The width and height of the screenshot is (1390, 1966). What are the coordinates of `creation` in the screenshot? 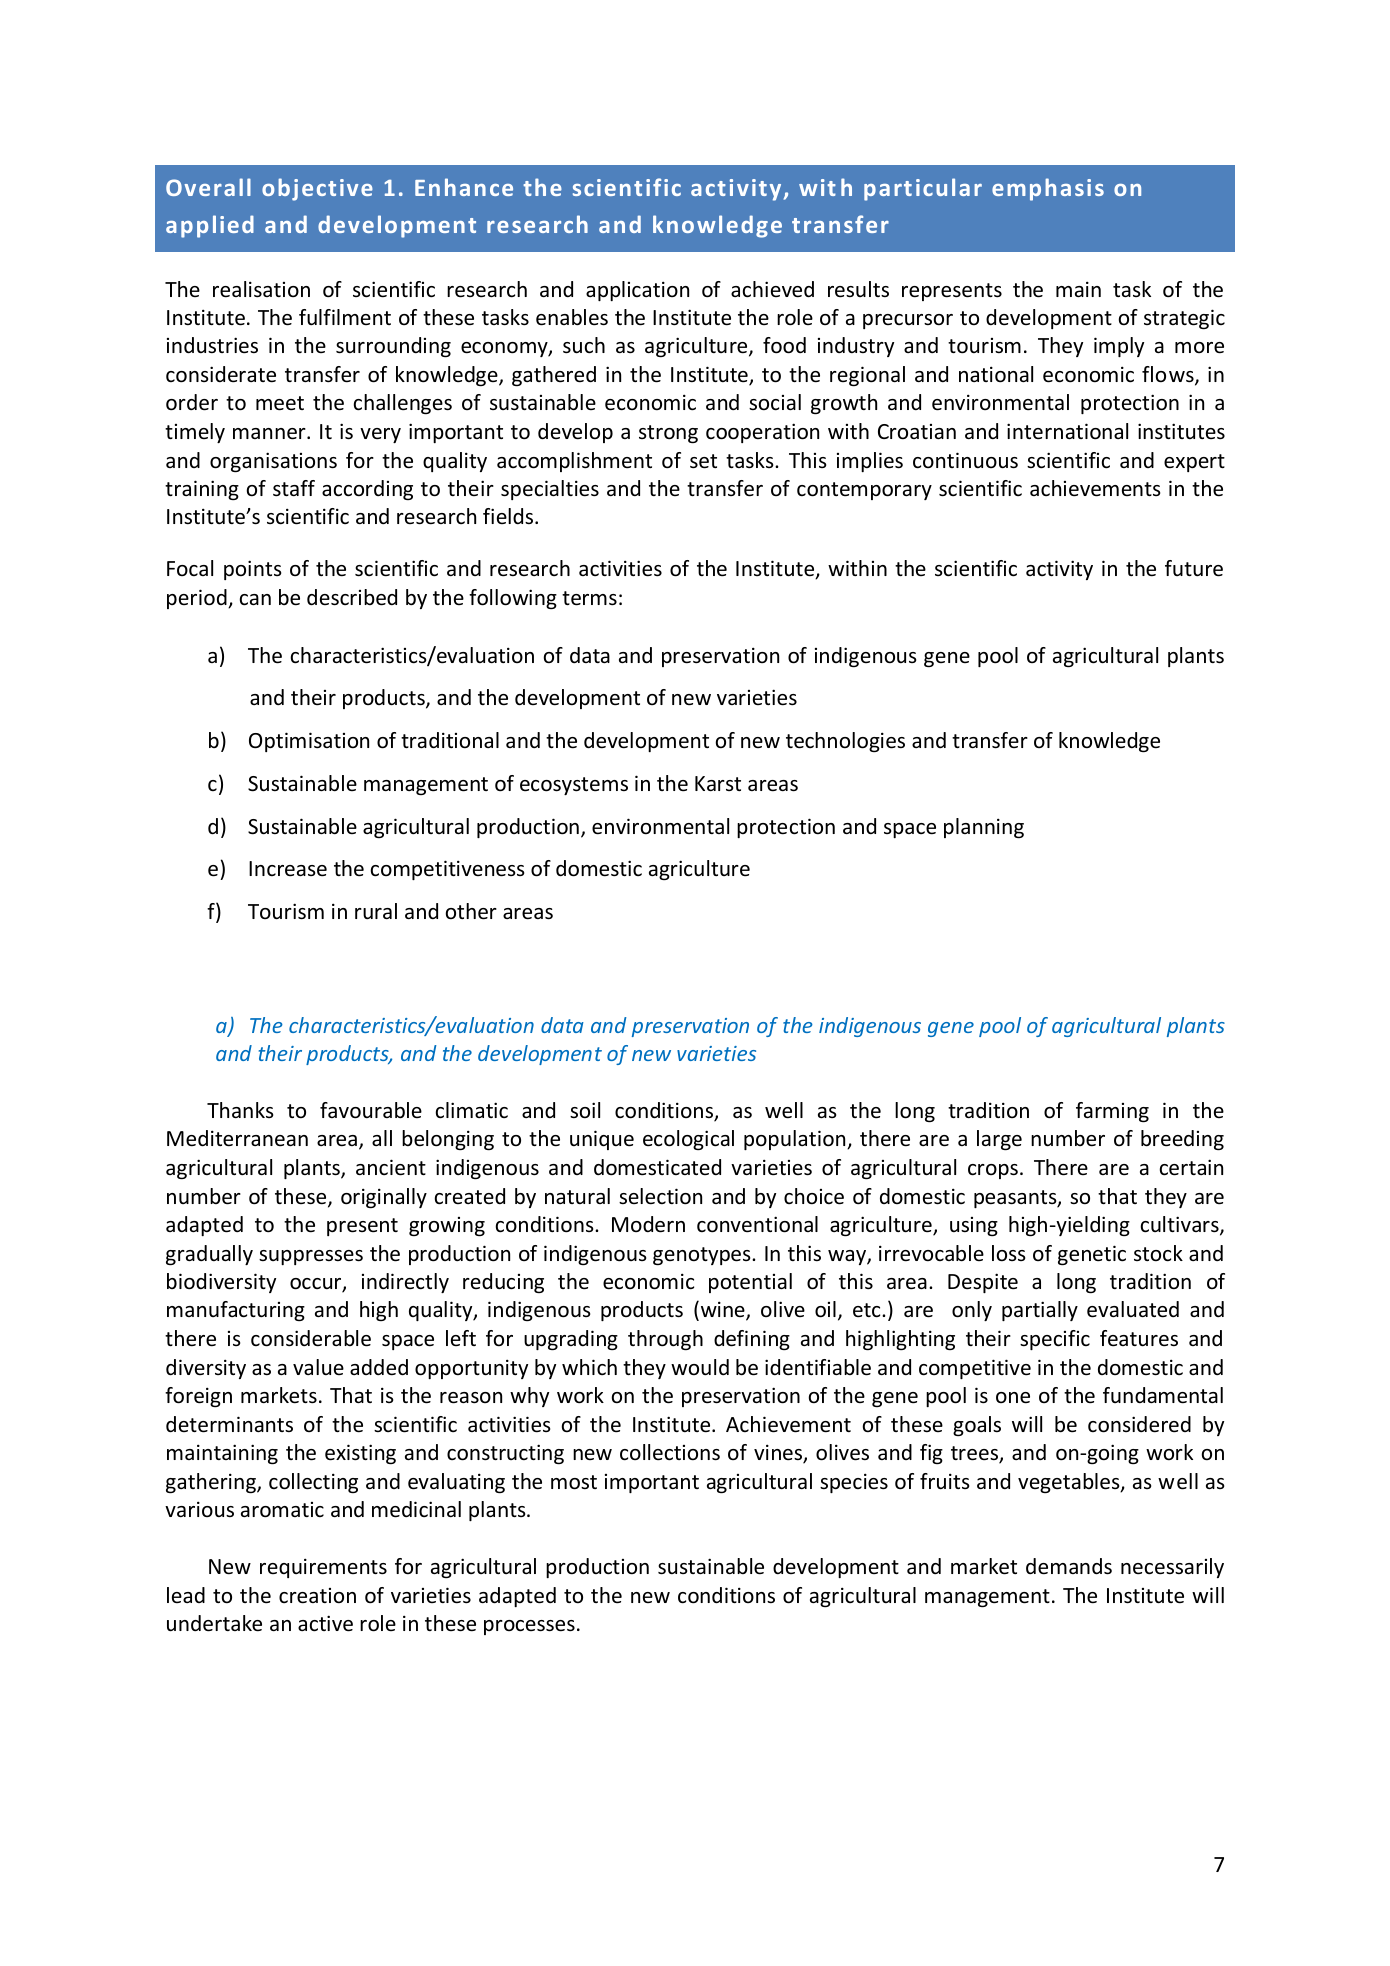 It's located at (317, 1596).
